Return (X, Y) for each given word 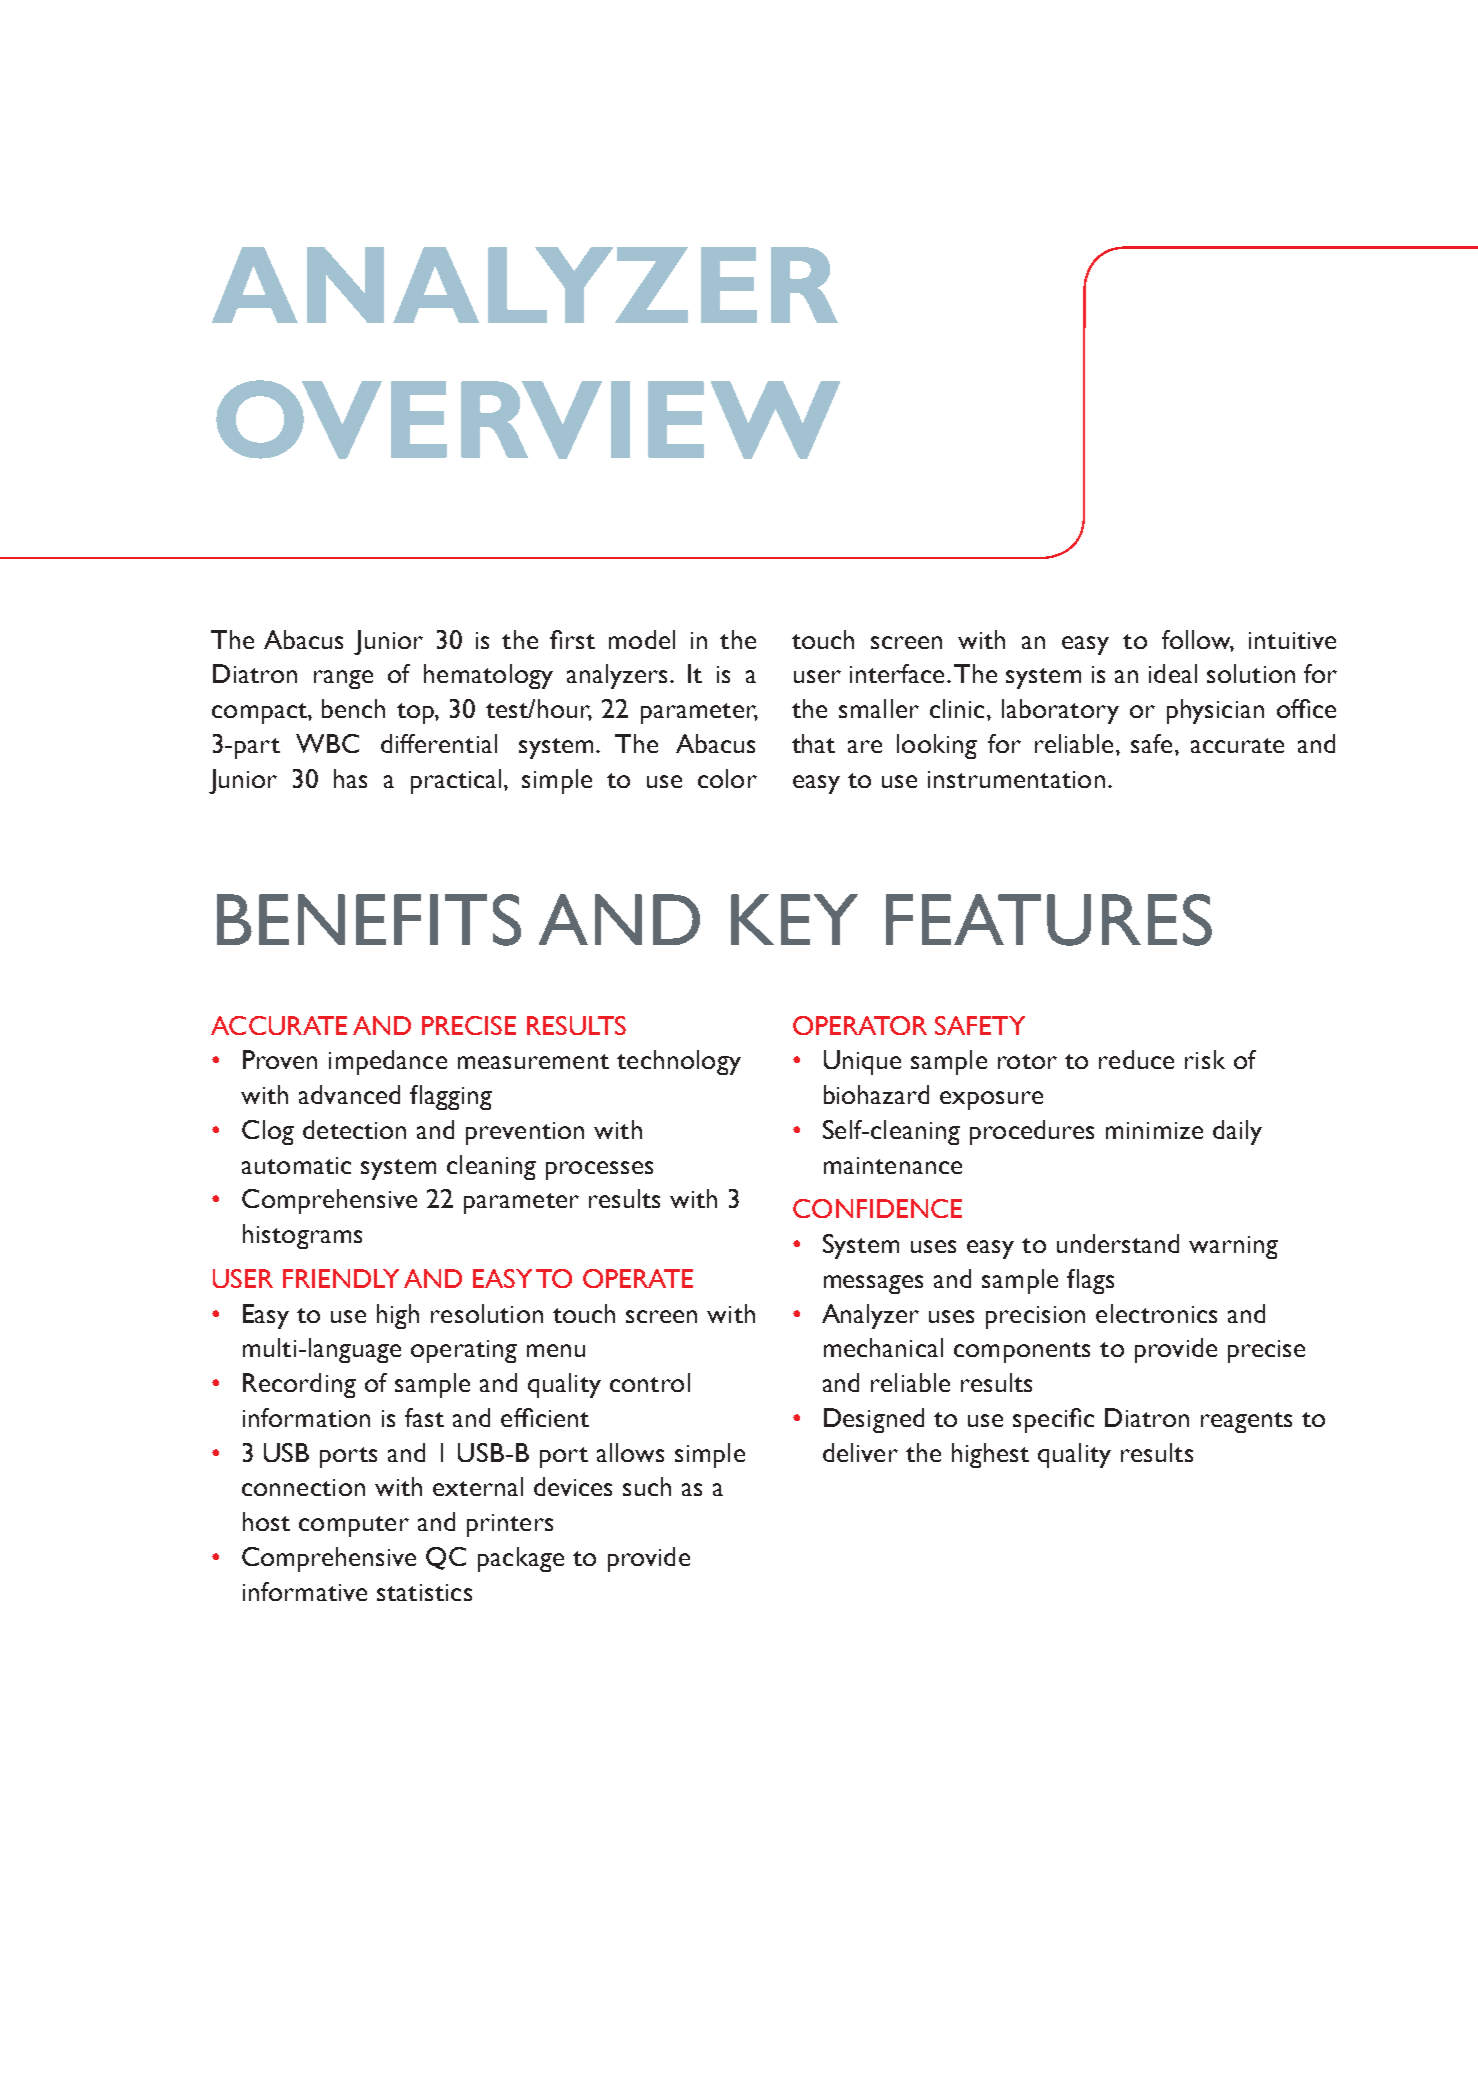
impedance (388, 1062)
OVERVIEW (528, 419)
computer (354, 1526)
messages (873, 1284)
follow (1198, 640)
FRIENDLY (341, 1278)
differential (439, 743)
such (647, 1486)
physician (1215, 711)
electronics (1156, 1313)
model (642, 639)
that (813, 743)
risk (1205, 1059)
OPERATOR (860, 1025)
